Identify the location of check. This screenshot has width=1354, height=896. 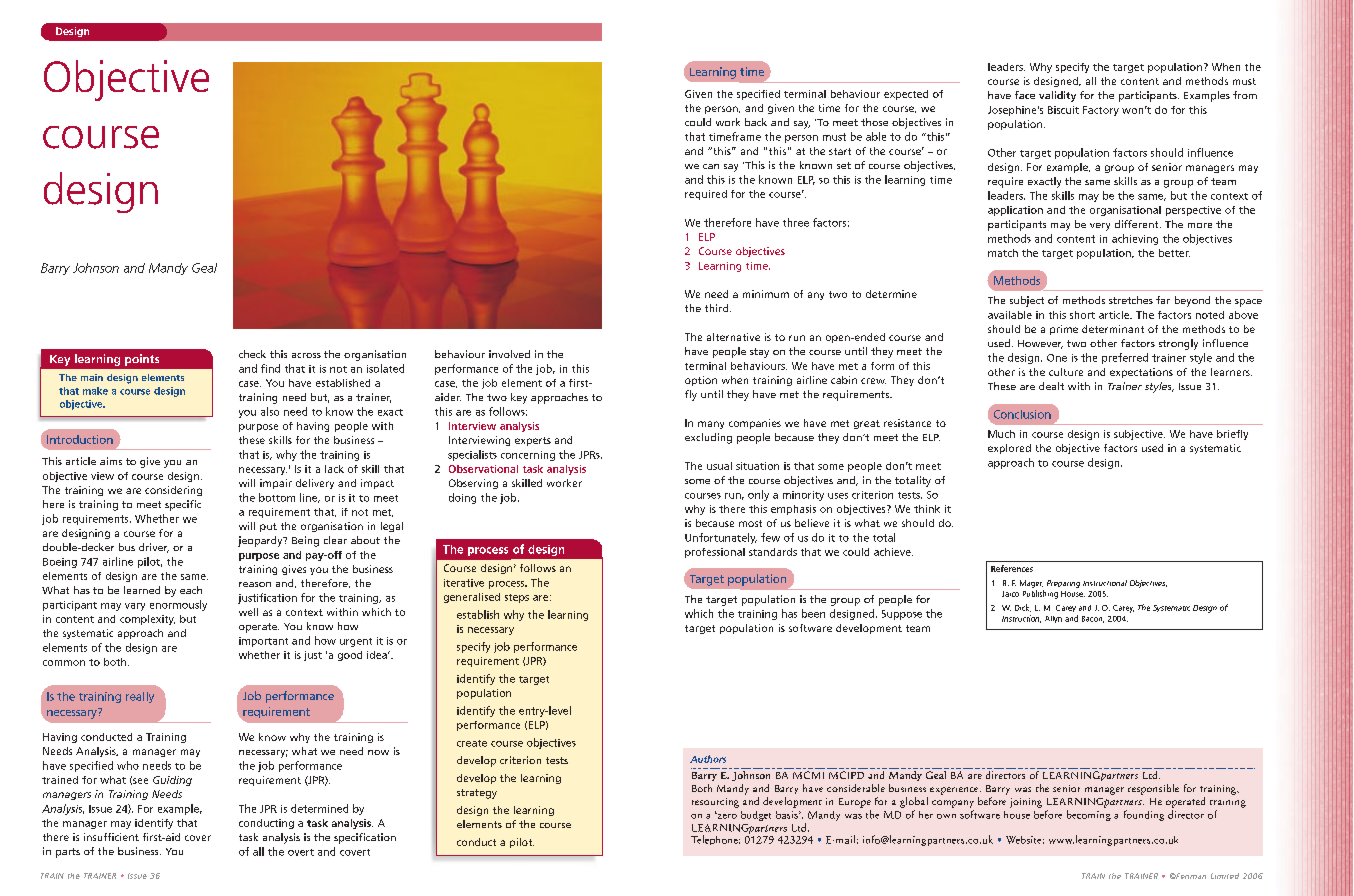
(252, 354).
